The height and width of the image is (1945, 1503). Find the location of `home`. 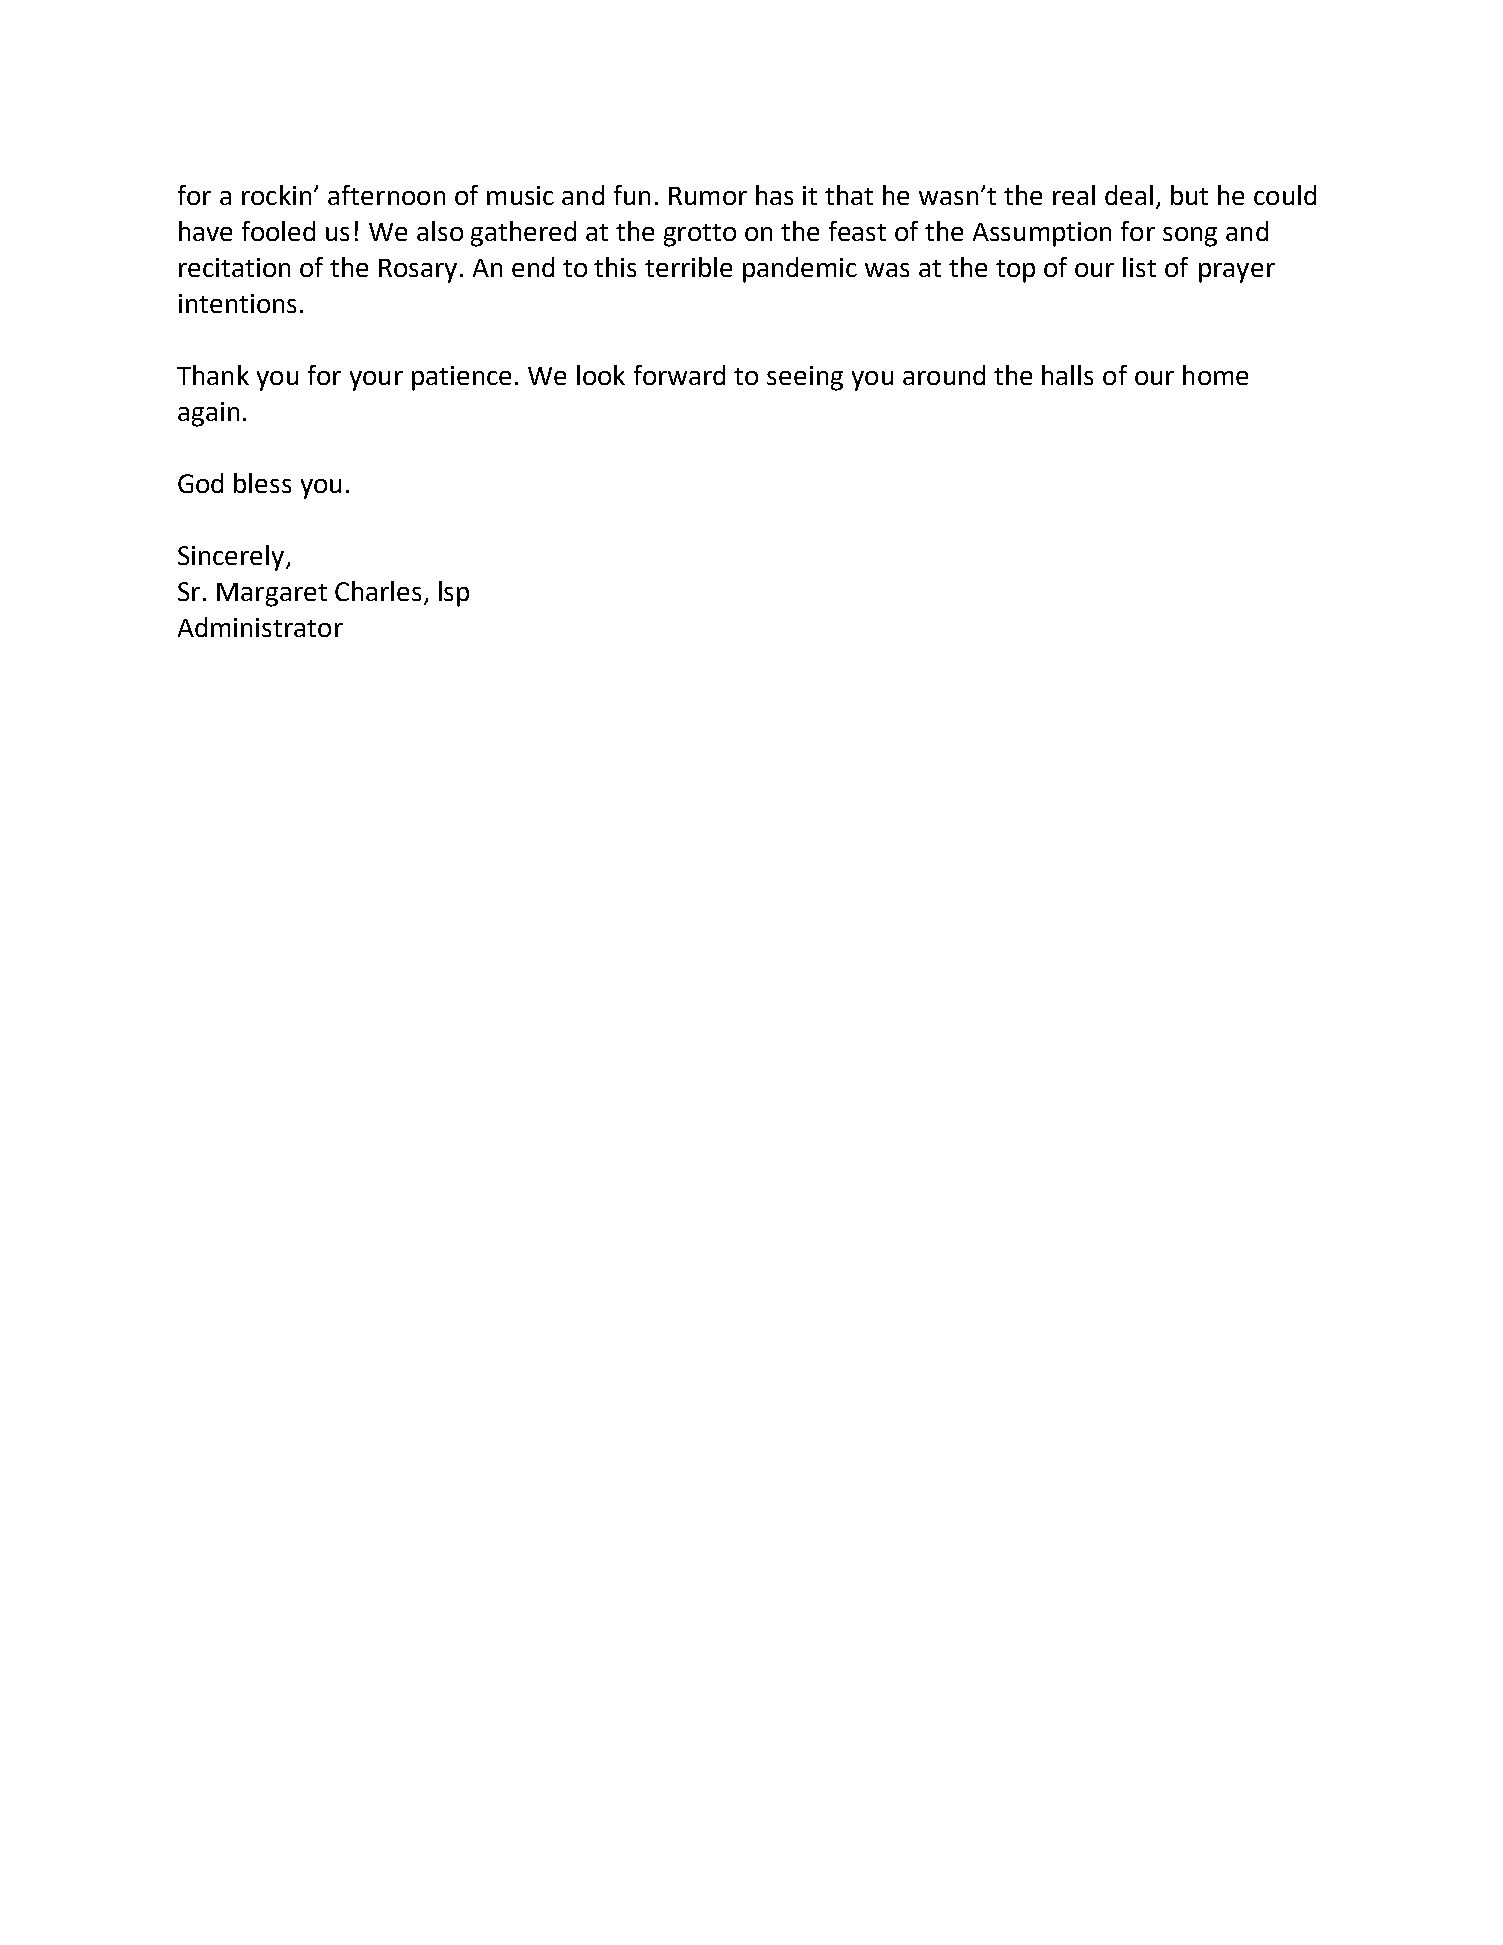

home is located at coordinates (1215, 375).
